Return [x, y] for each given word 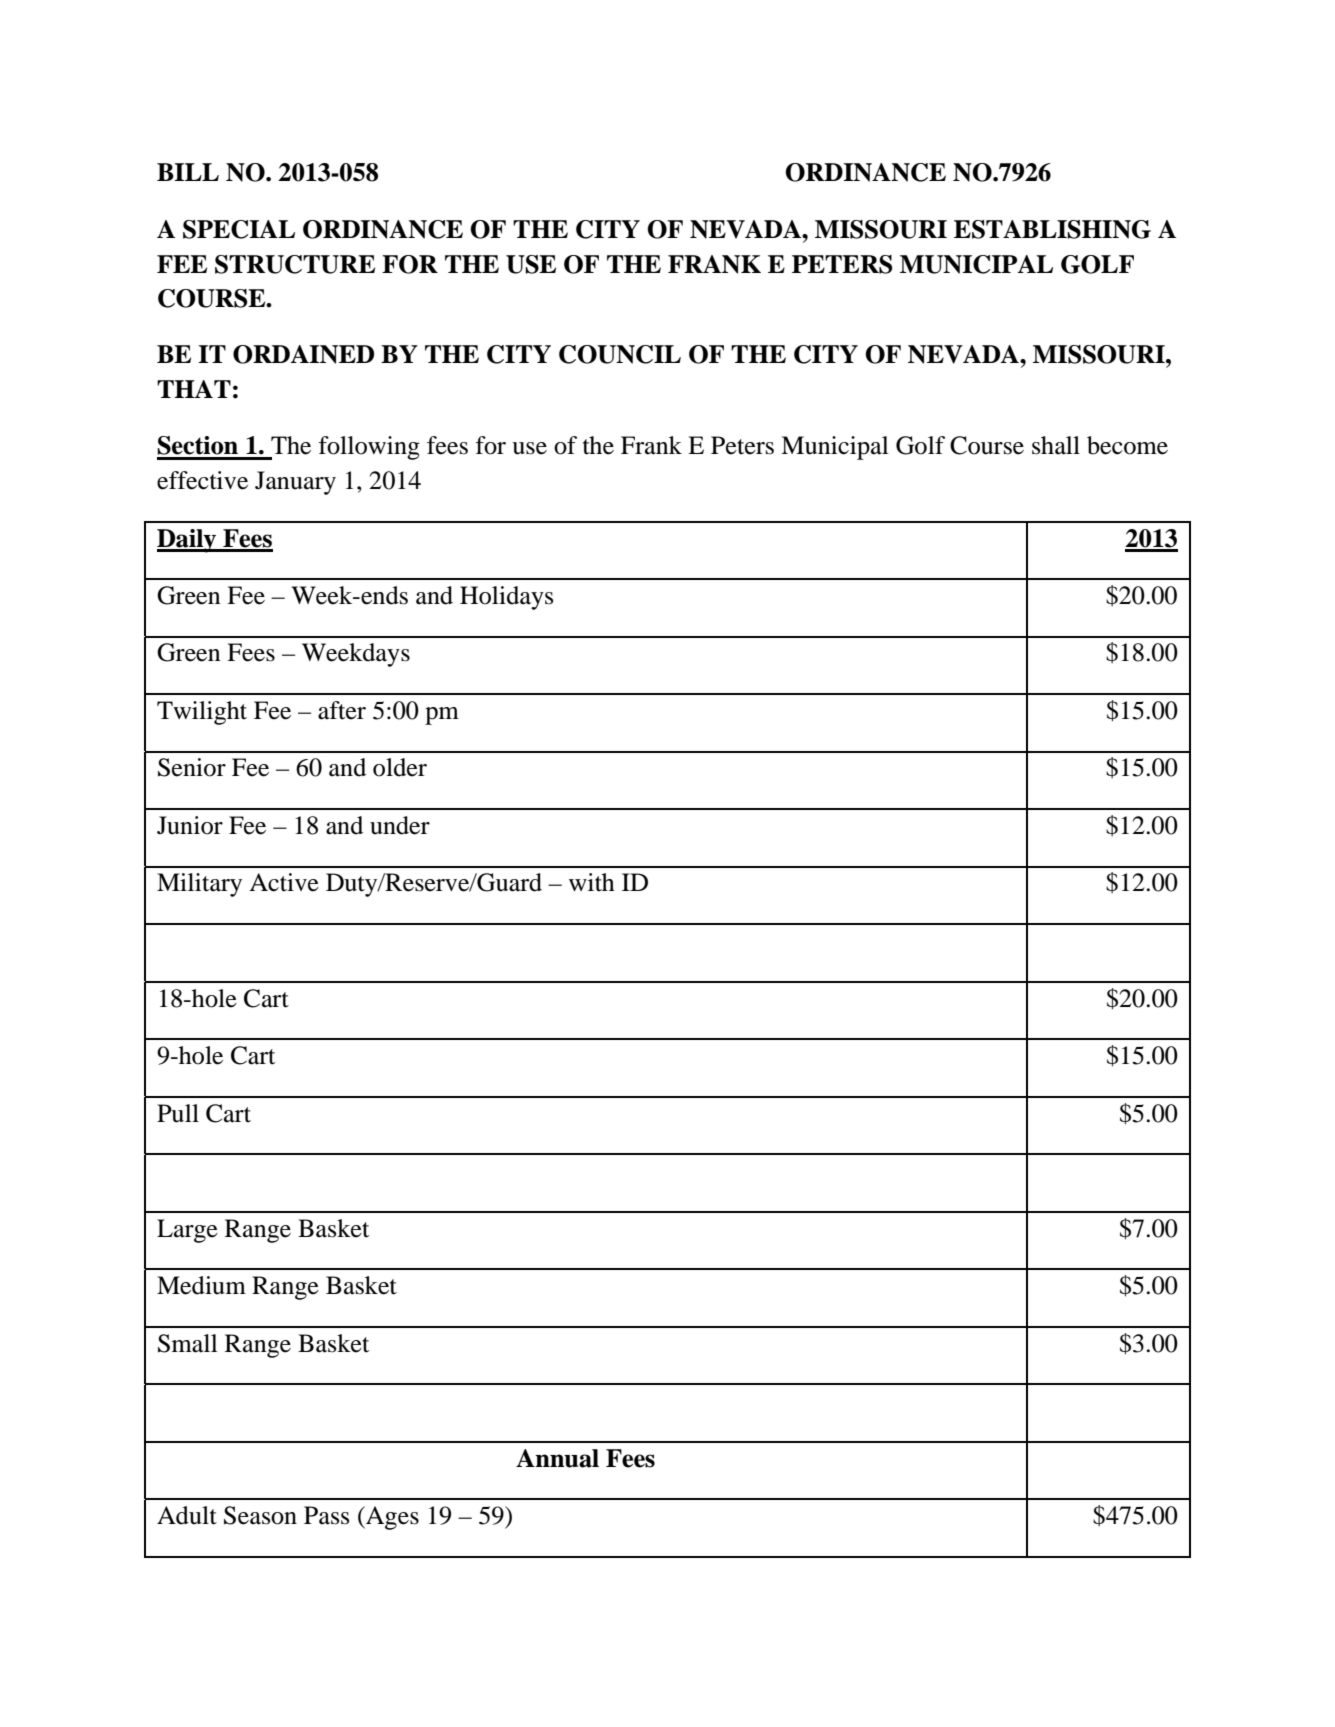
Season [260, 1515]
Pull [178, 1113]
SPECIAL [239, 229]
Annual [557, 1458]
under [400, 825]
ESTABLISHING [1052, 229]
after [342, 710]
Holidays [506, 598]
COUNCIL [620, 354]
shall [1056, 445]
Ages [391, 1518]
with [592, 882]
